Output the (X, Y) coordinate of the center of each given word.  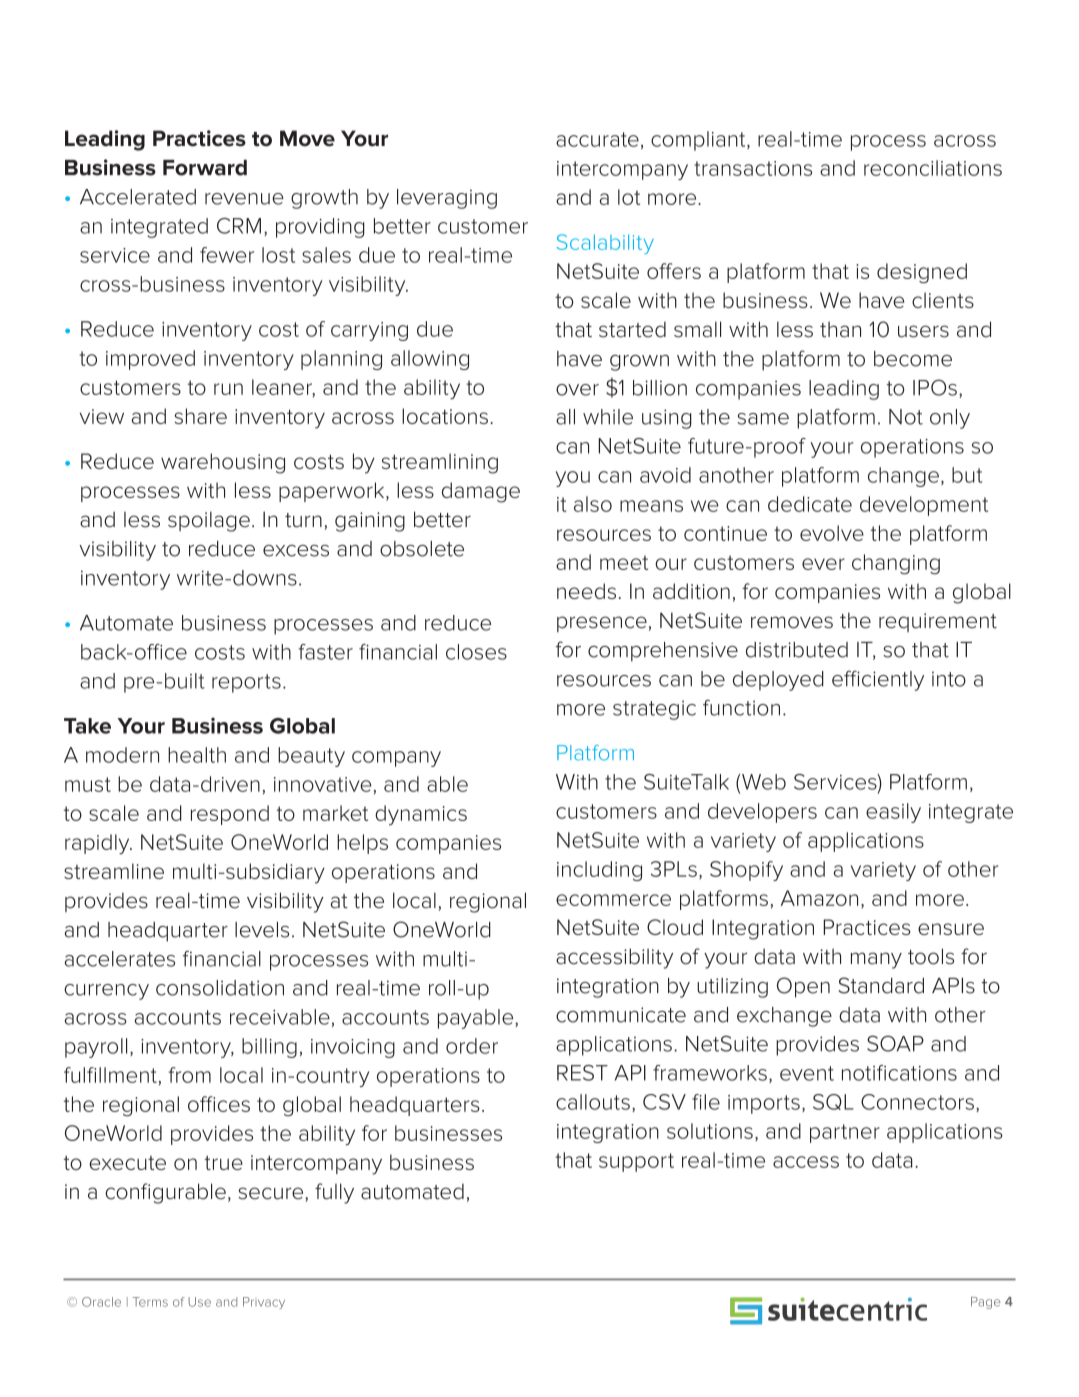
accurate (597, 139)
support (636, 1162)
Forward (205, 168)
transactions (753, 168)
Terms (150, 1302)
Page (985, 1303)
